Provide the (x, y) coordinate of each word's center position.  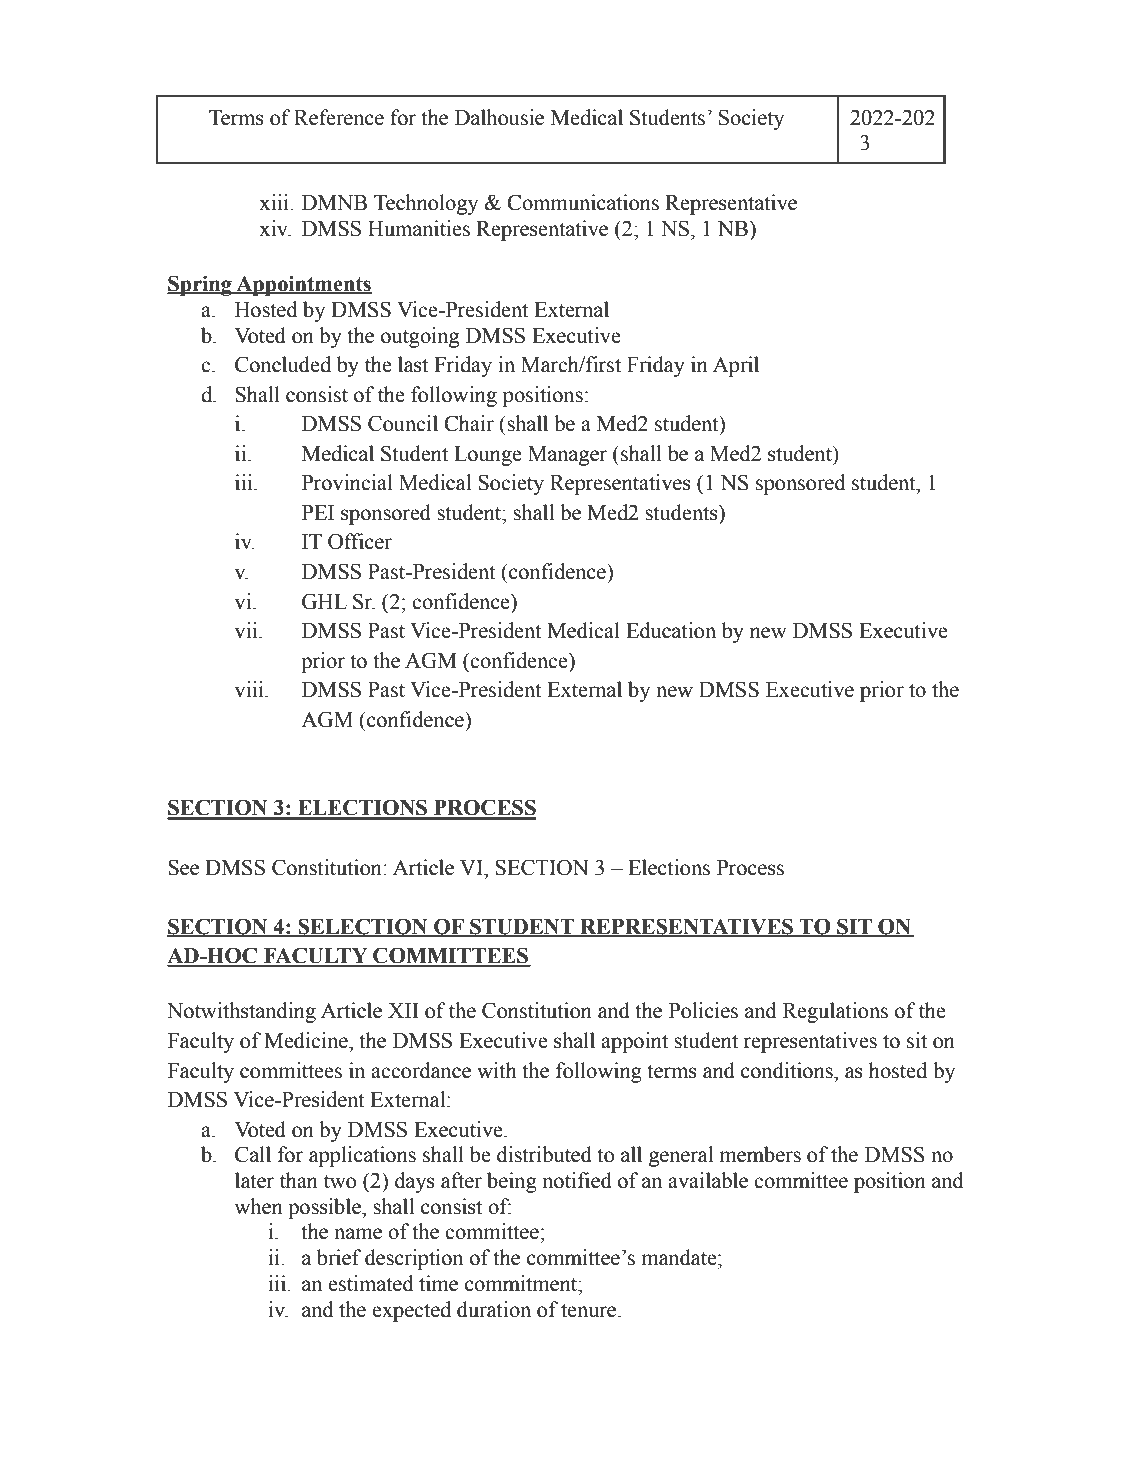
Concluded (283, 364)
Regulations (835, 1012)
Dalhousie (499, 117)
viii (250, 689)
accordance (421, 1070)
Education (671, 630)
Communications (583, 202)
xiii (274, 202)
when (258, 1206)
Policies (703, 1010)
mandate (680, 1257)
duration (494, 1309)
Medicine (307, 1040)
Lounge (488, 456)
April (736, 366)
